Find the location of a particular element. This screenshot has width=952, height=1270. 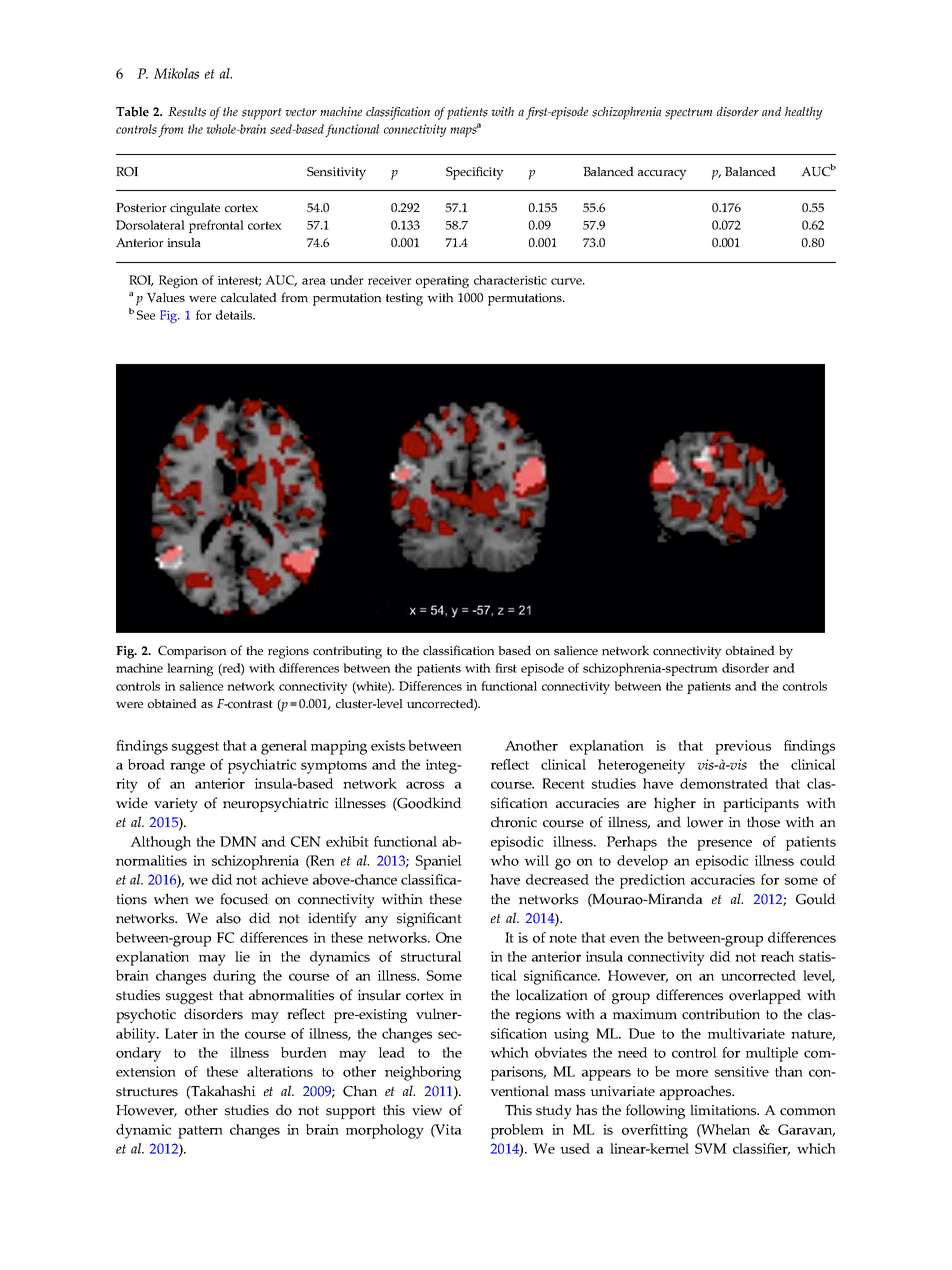

characteristic is located at coordinates (510, 280).
